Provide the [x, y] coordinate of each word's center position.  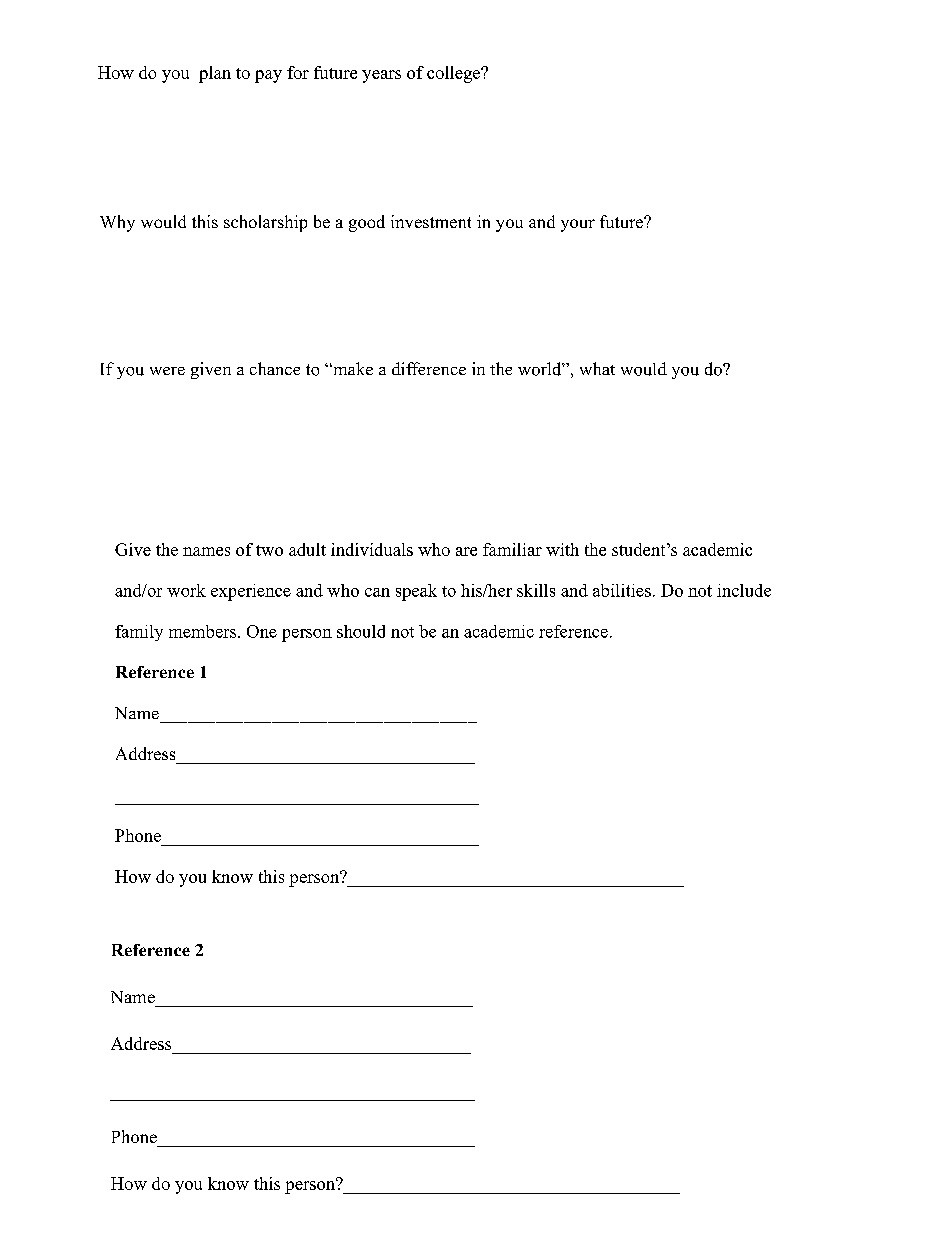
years [381, 76]
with [562, 549]
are [466, 551]
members [202, 631]
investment [431, 221]
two [269, 550]
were [167, 371]
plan [215, 74]
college [454, 74]
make [352, 368]
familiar [512, 549]
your [578, 225]
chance [275, 368]
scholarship [265, 223]
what [597, 368]
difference [429, 368]
